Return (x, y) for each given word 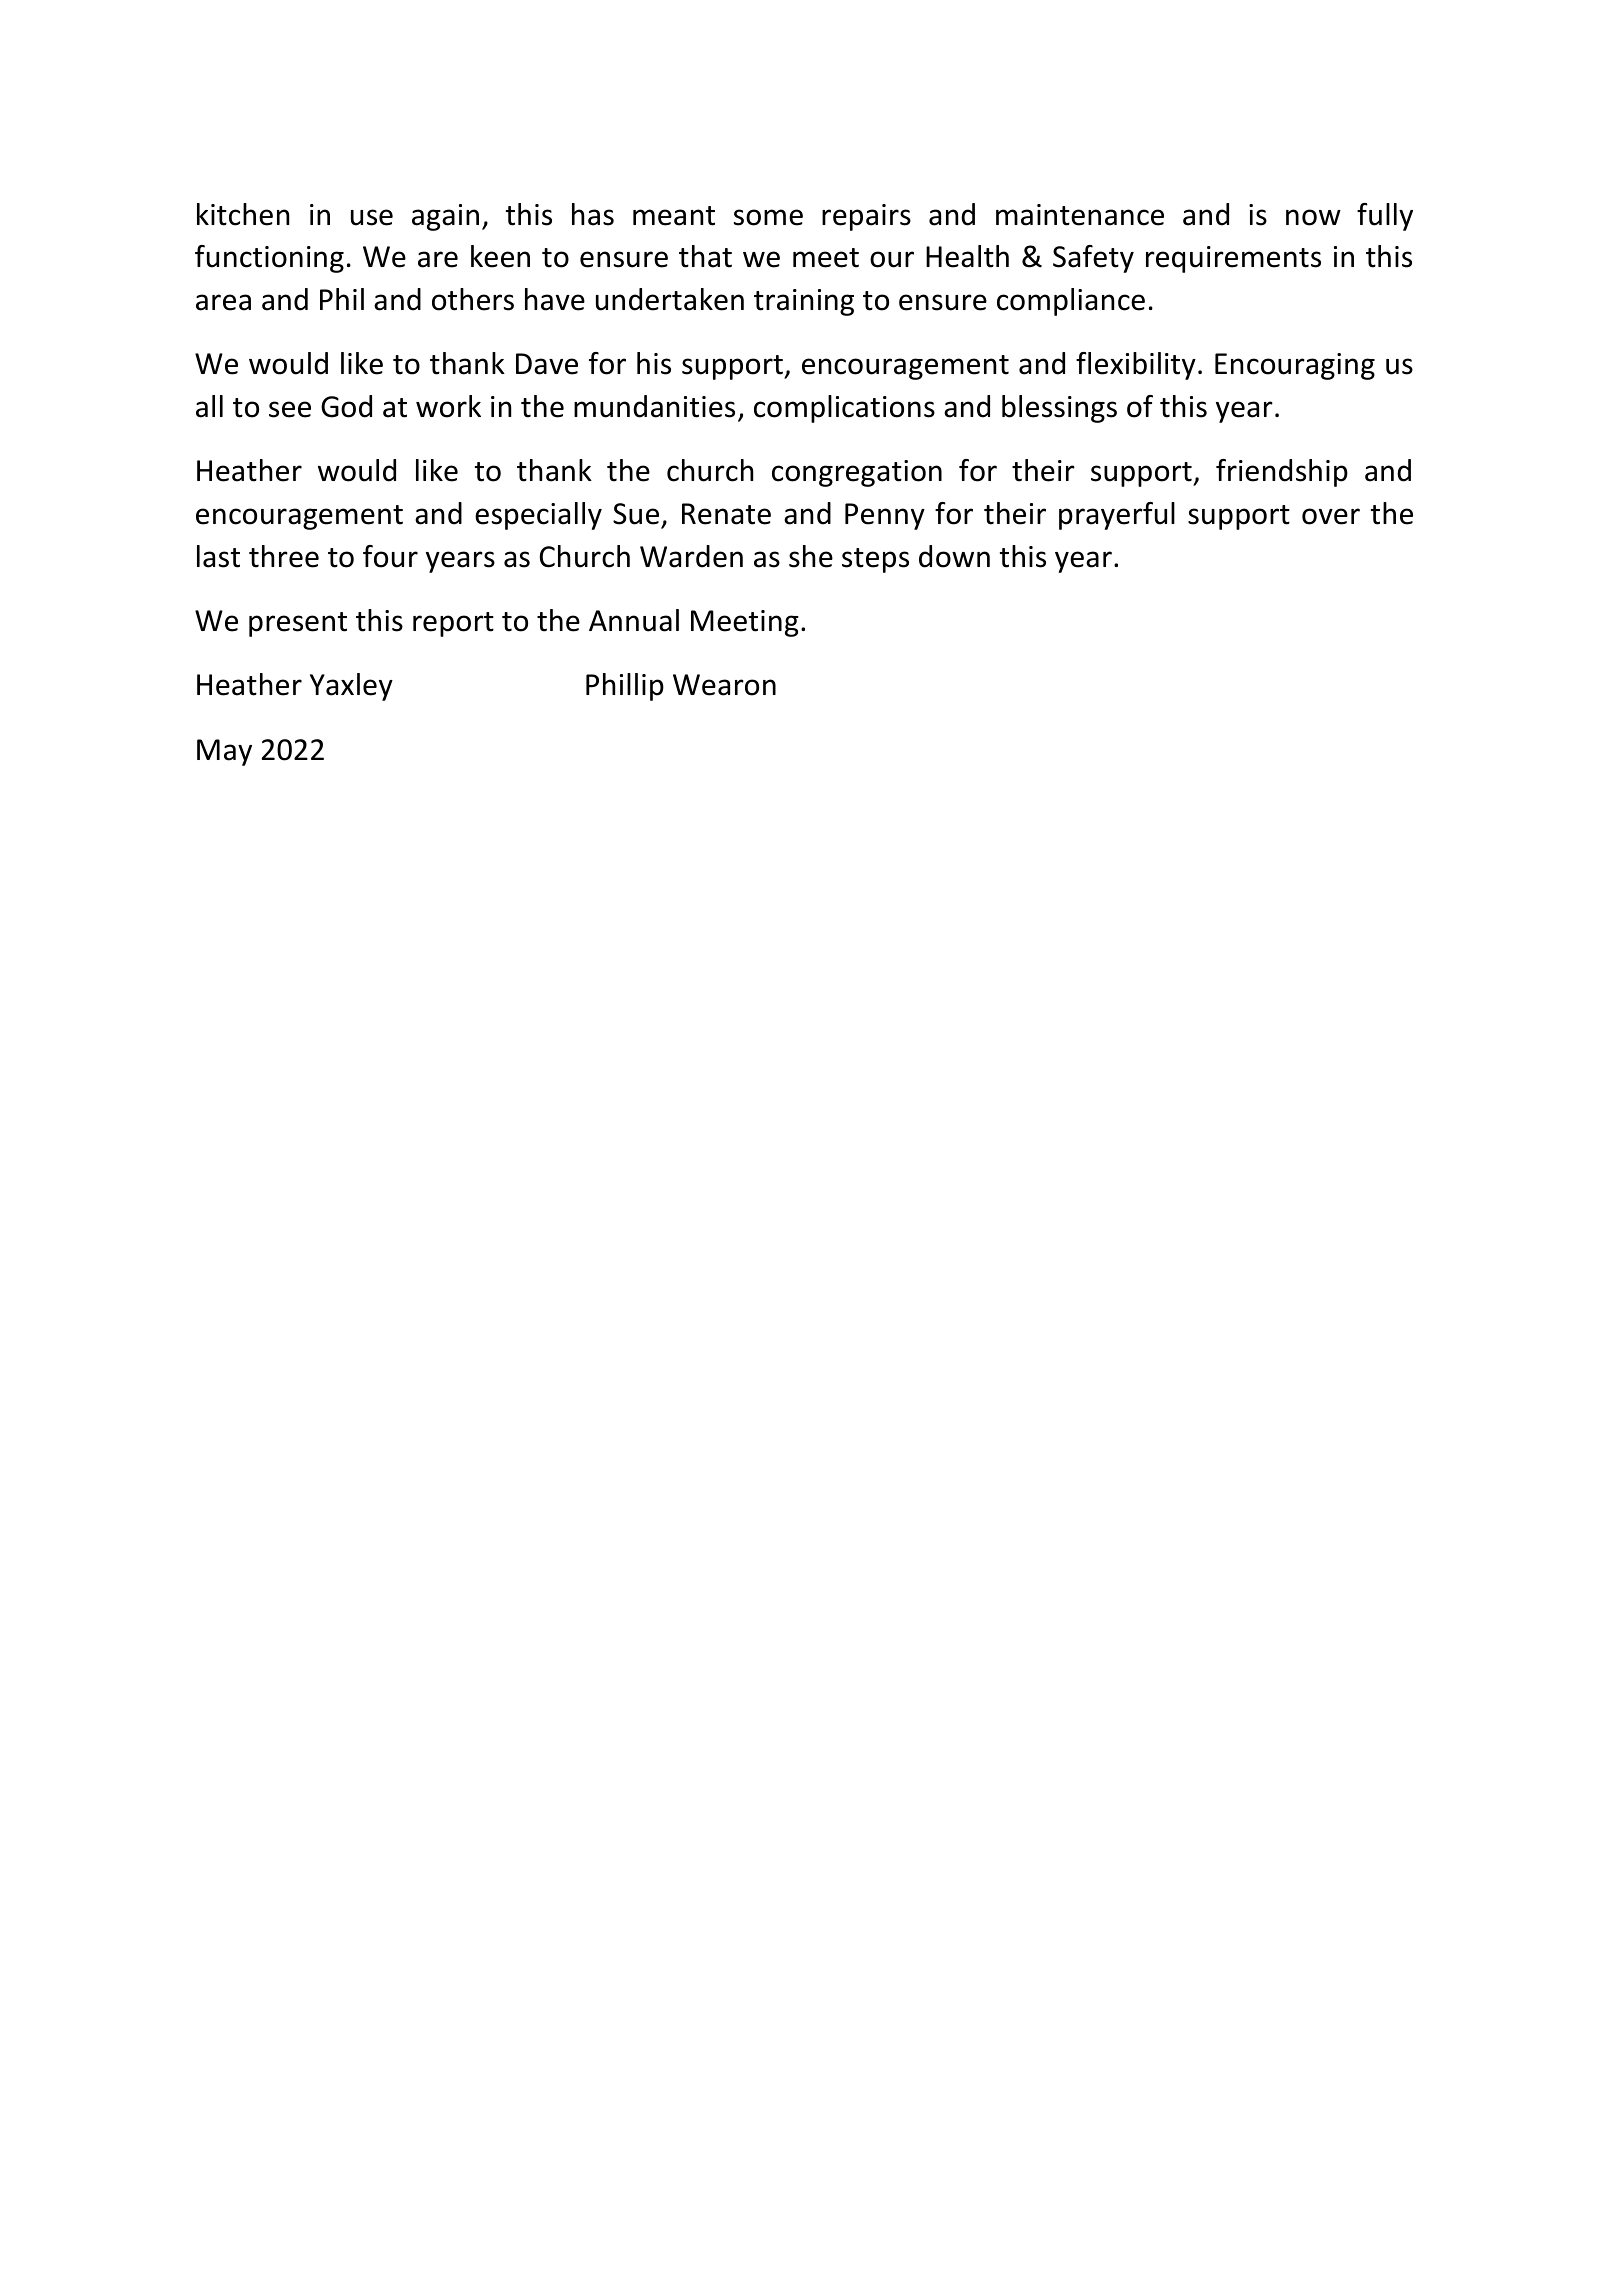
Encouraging (1295, 366)
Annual (634, 620)
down (954, 556)
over (1331, 516)
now (1313, 217)
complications (844, 409)
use (372, 217)
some (768, 217)
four (390, 556)
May (224, 752)
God (346, 406)
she (811, 556)
